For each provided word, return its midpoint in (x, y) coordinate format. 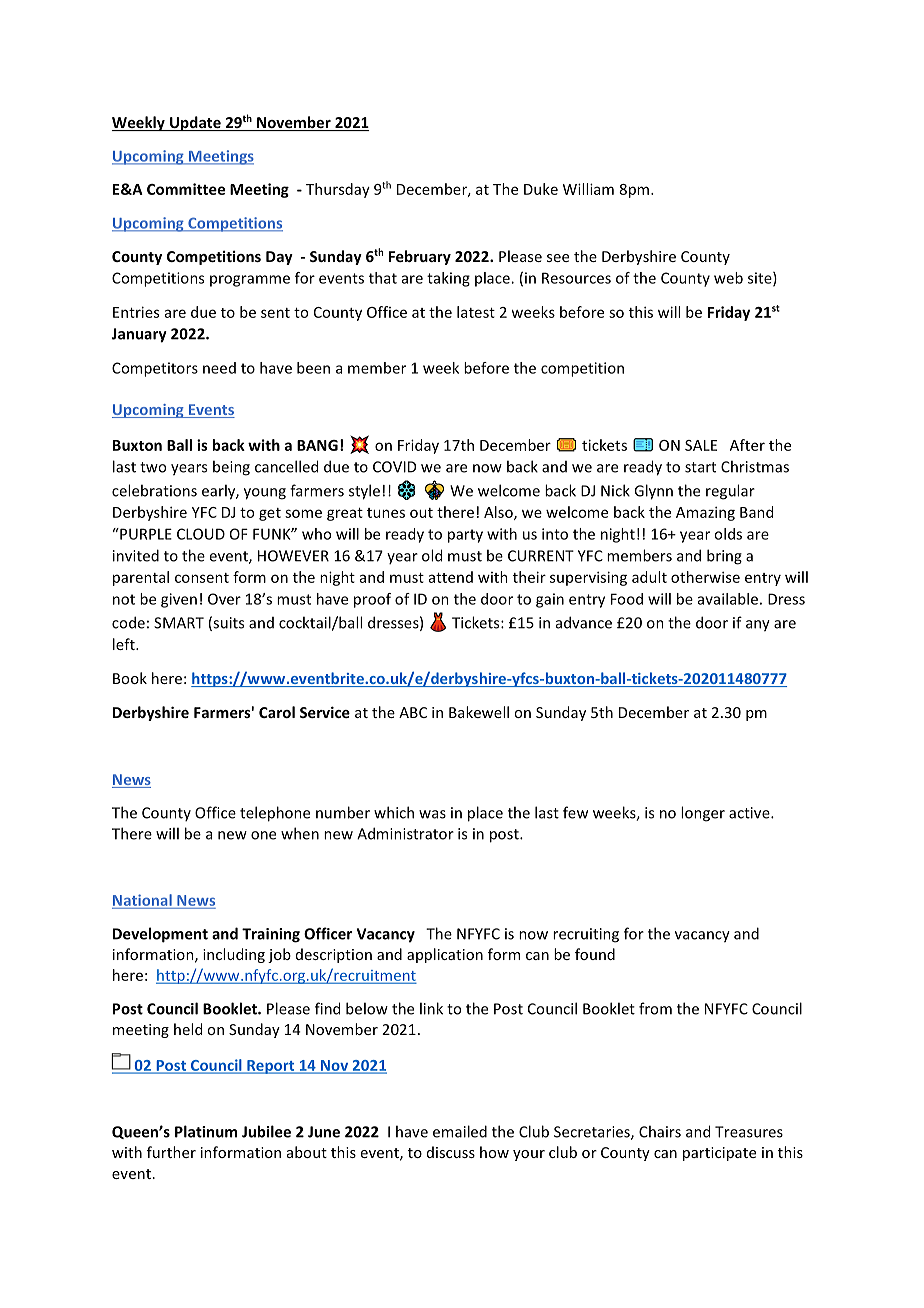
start (700, 467)
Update (195, 123)
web (728, 278)
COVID (394, 467)
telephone (275, 814)
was (432, 814)
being (231, 468)
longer (703, 814)
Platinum (206, 1131)
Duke (541, 189)
